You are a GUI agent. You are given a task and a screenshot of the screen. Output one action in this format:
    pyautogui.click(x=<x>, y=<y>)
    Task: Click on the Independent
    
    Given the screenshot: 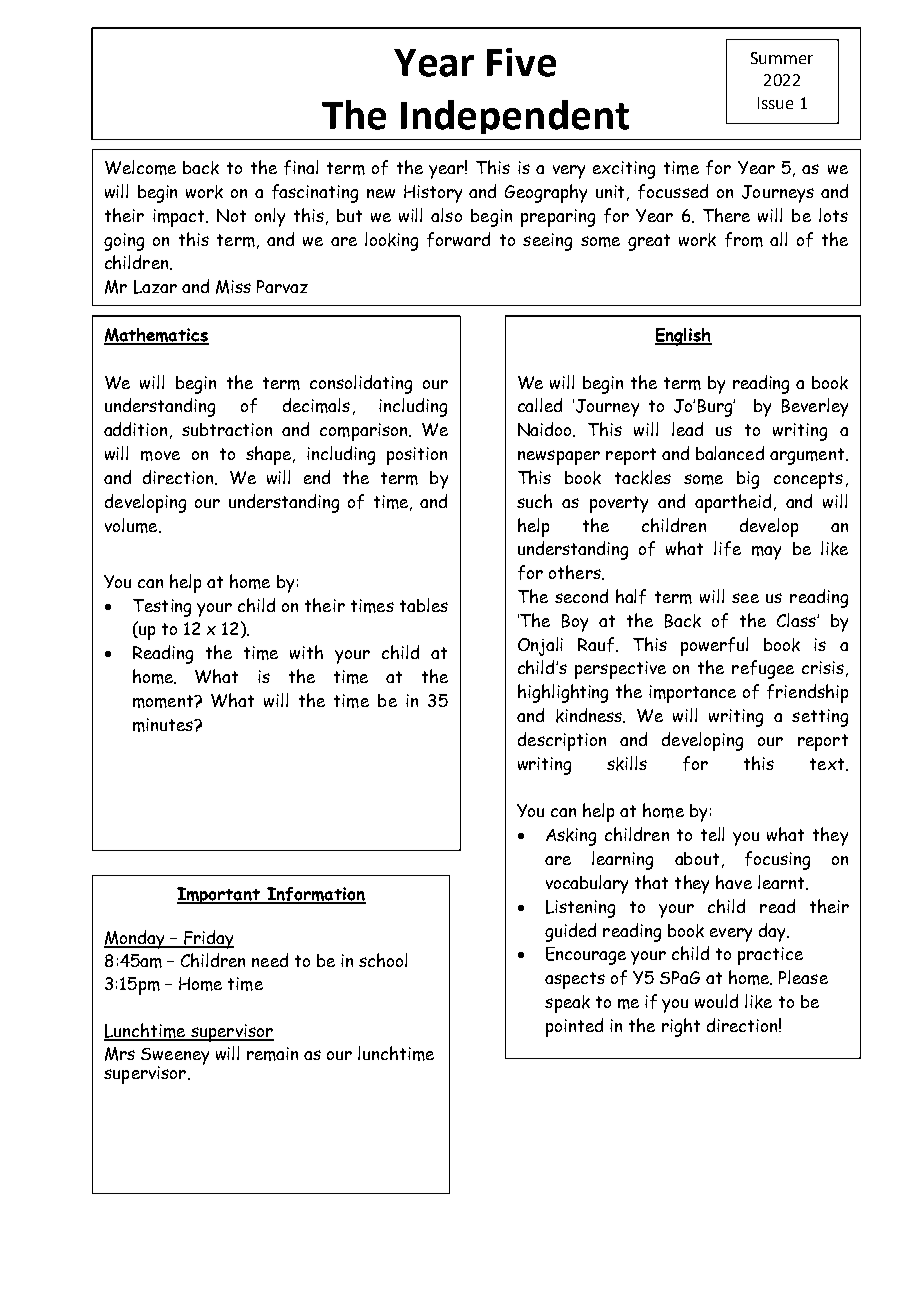 What is the action you would take?
    pyautogui.click(x=515, y=117)
